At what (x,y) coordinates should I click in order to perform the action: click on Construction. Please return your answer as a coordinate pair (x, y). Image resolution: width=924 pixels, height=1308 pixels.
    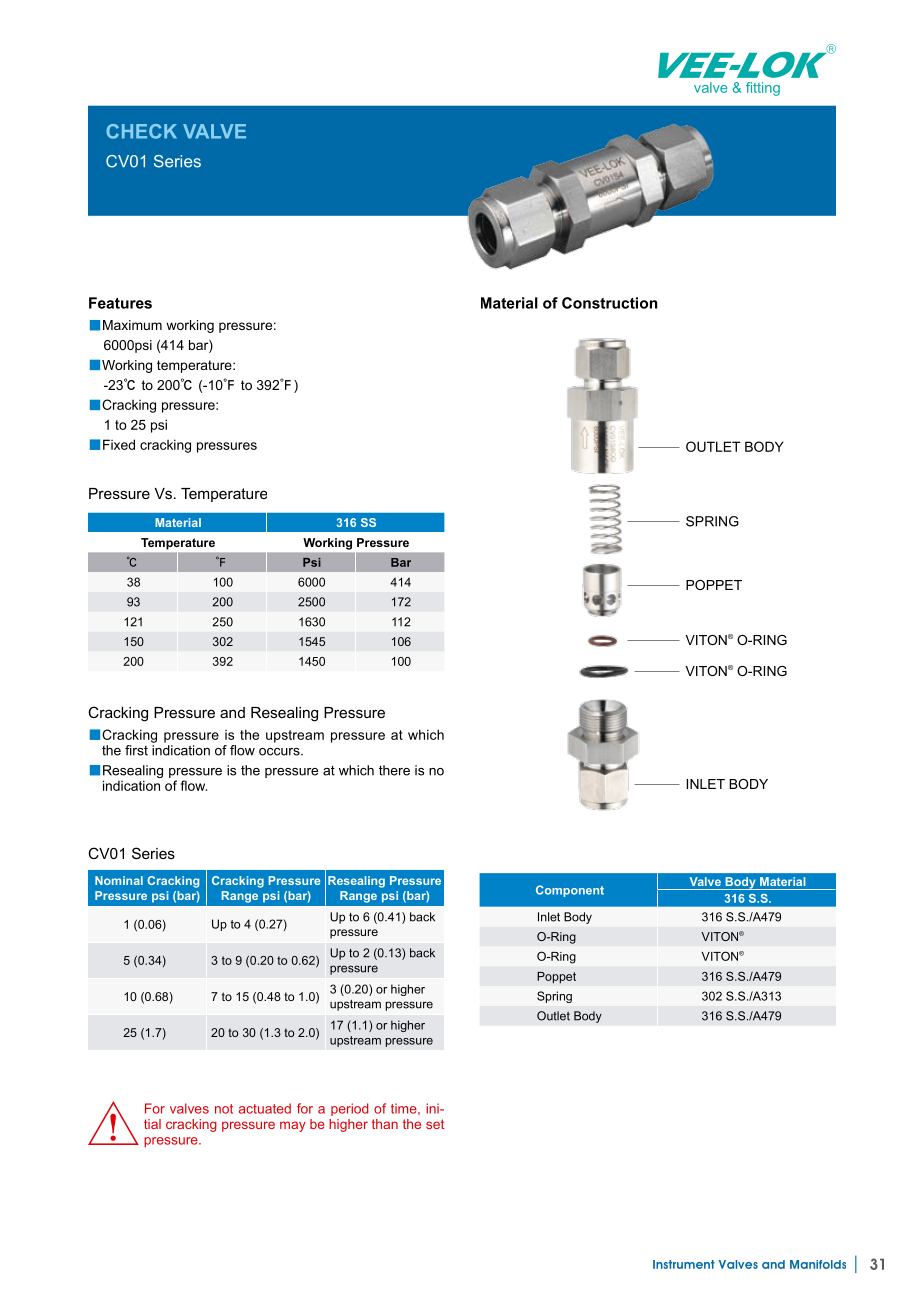
    Looking at the image, I should click on (609, 303).
